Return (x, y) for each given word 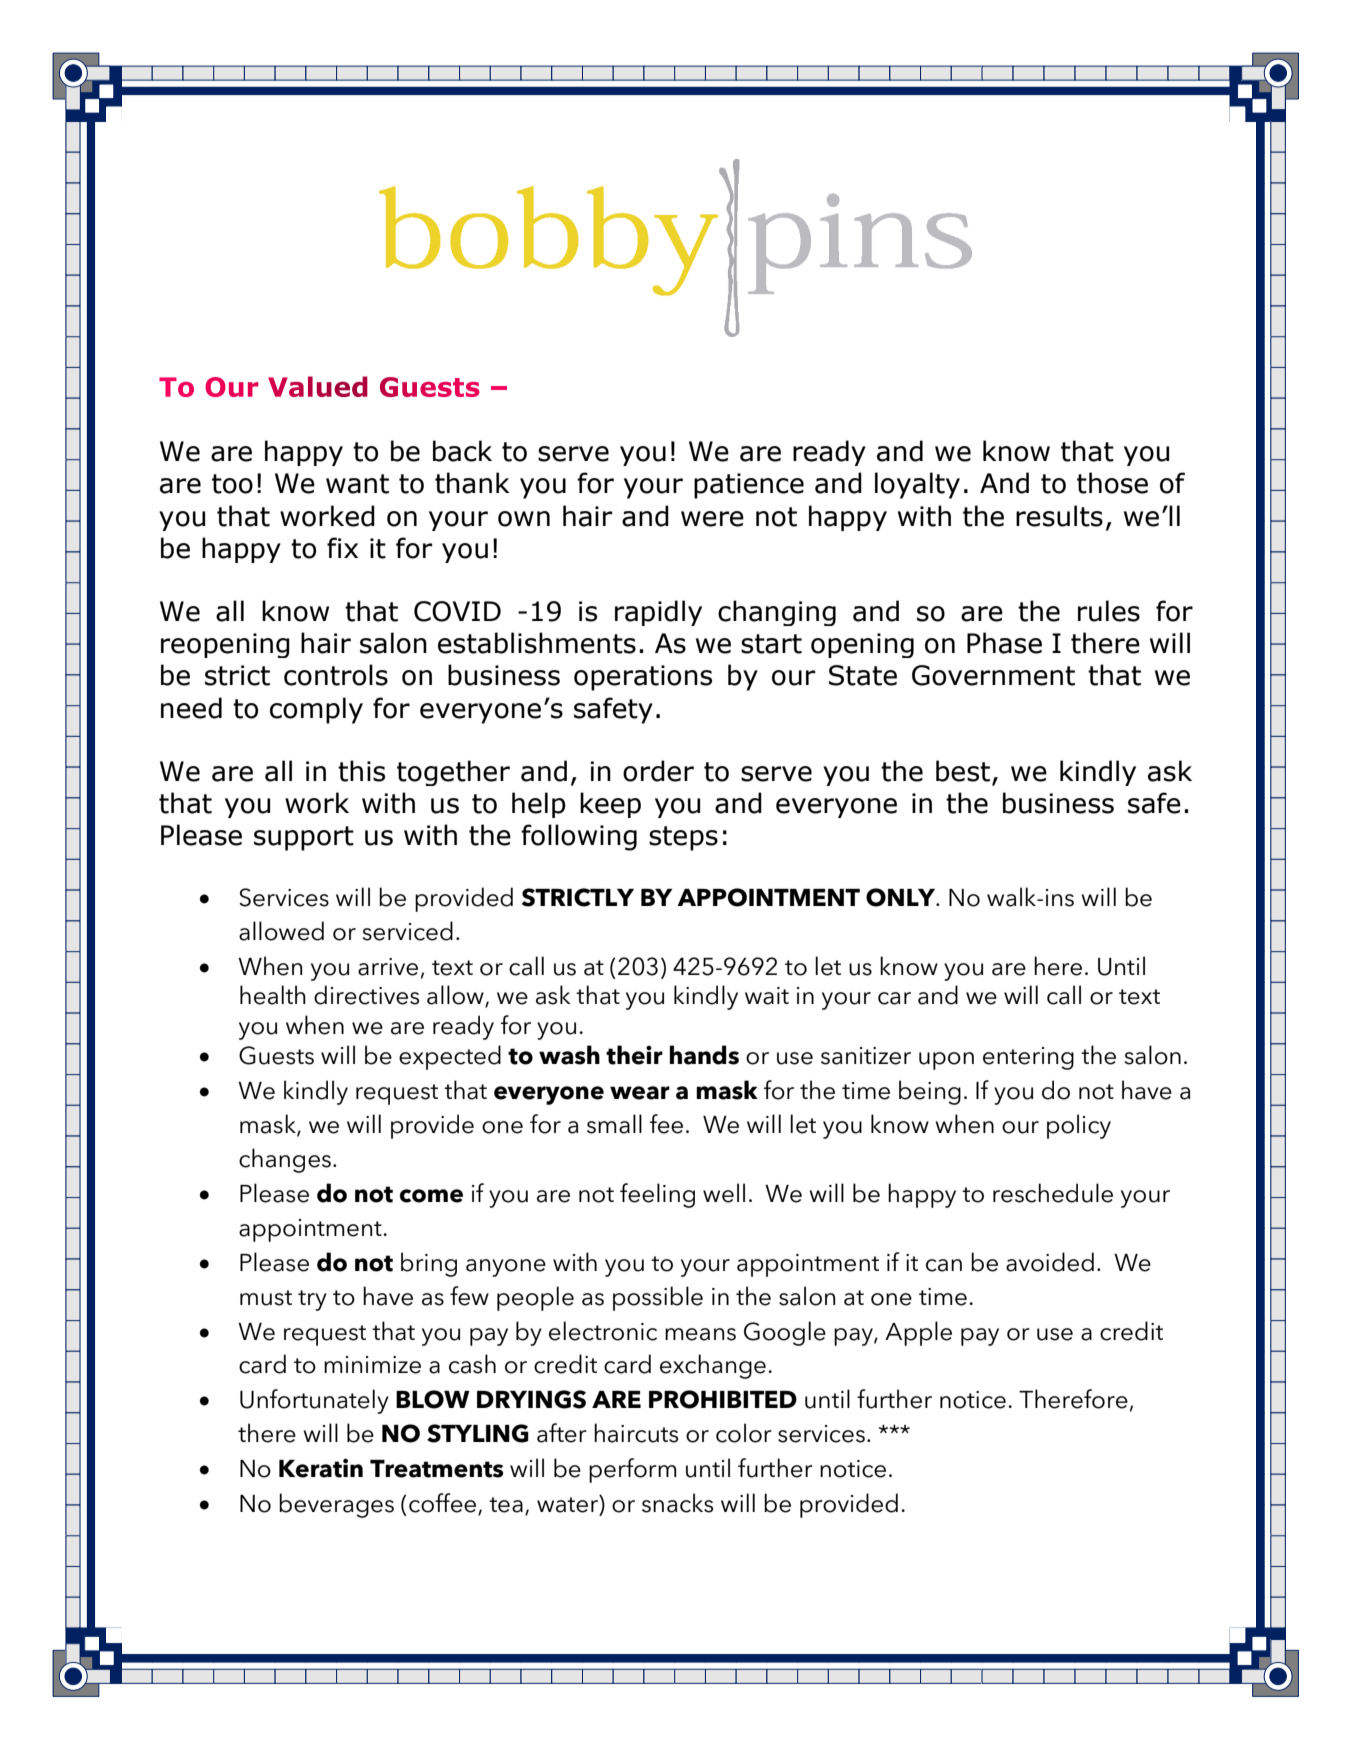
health (273, 995)
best (964, 772)
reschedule (1053, 1193)
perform (633, 1470)
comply (316, 710)
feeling (657, 1195)
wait (767, 996)
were (712, 519)
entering (1028, 1058)
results (1059, 516)
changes (285, 1160)
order (658, 771)
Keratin (321, 1468)
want (357, 484)
